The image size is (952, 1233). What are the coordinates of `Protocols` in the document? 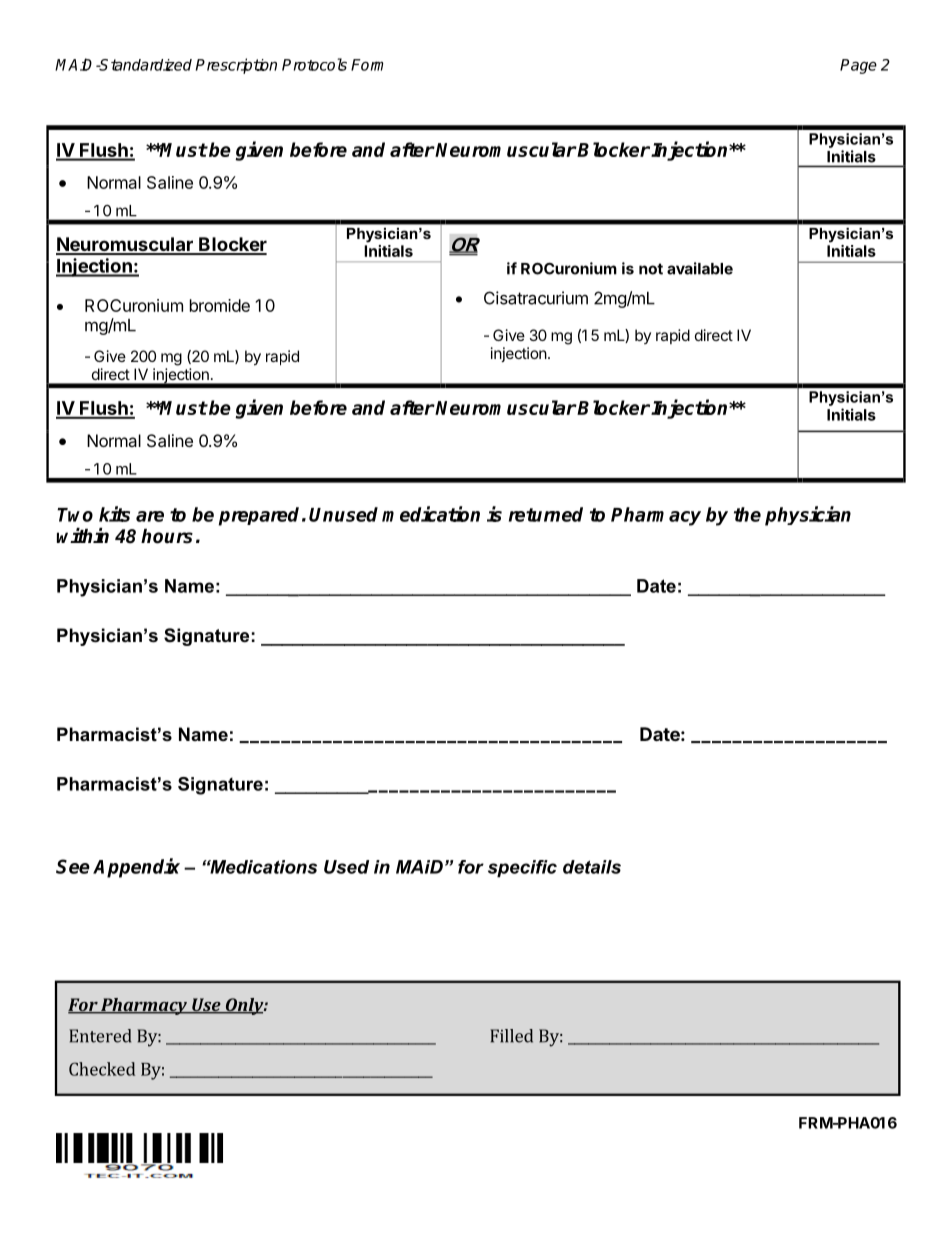 It's located at (314, 64).
